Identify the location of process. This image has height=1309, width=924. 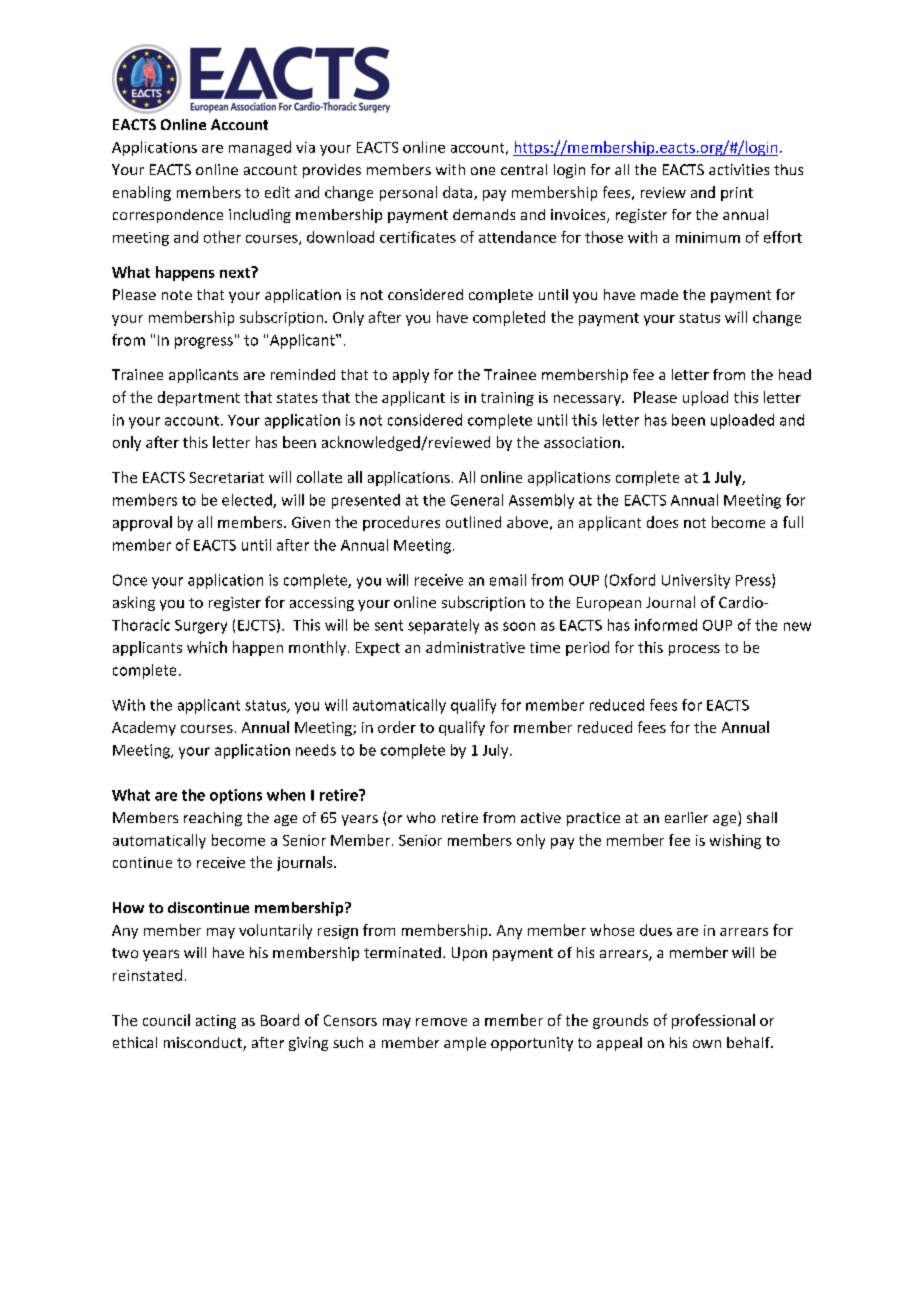
(694, 650).
